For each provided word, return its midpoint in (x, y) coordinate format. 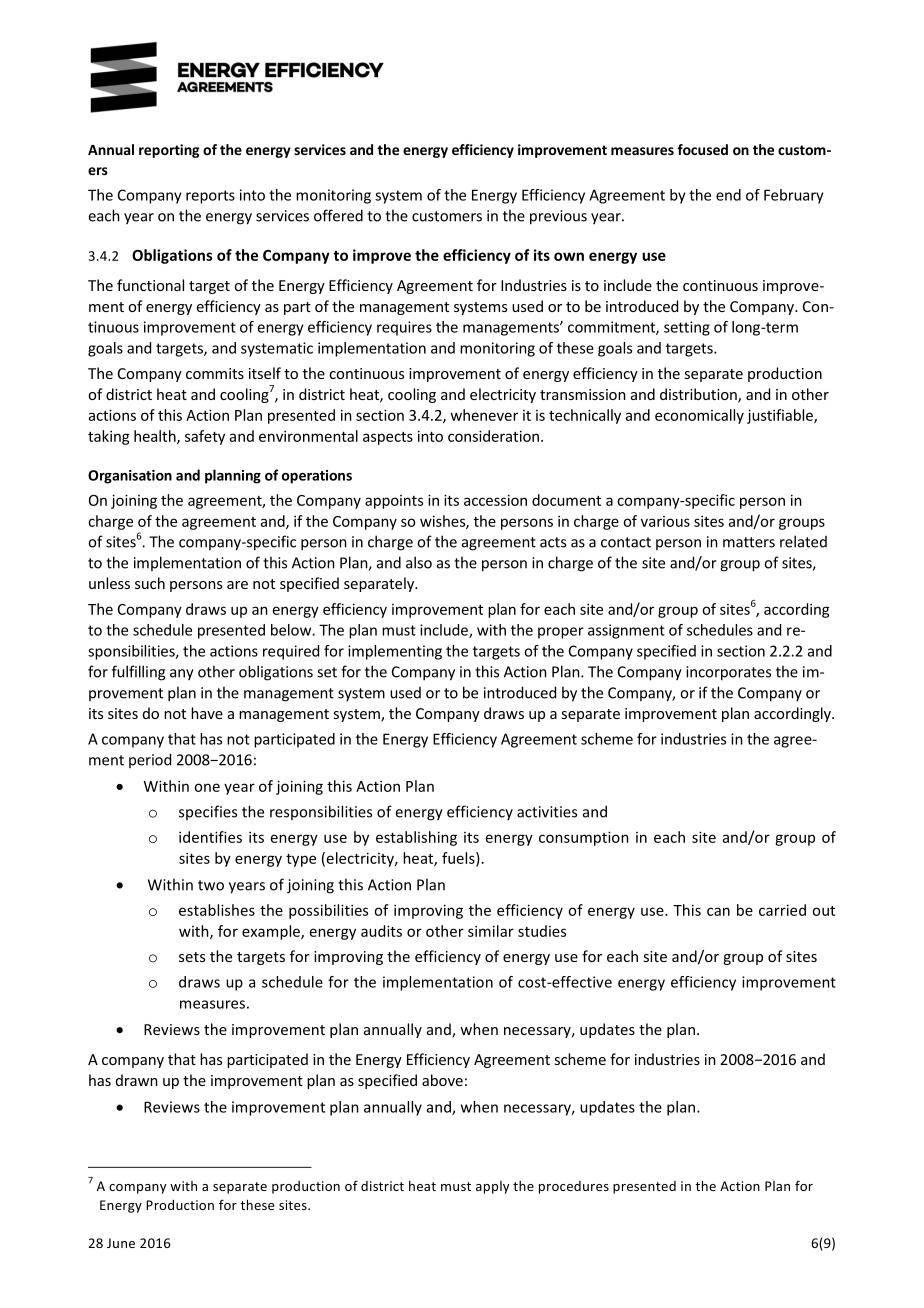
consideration (495, 436)
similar (491, 931)
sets (192, 957)
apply (492, 1187)
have (207, 713)
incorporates (728, 673)
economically (699, 416)
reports (210, 197)
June (121, 1243)
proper (561, 633)
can (718, 911)
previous (558, 217)
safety (205, 437)
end (728, 195)
